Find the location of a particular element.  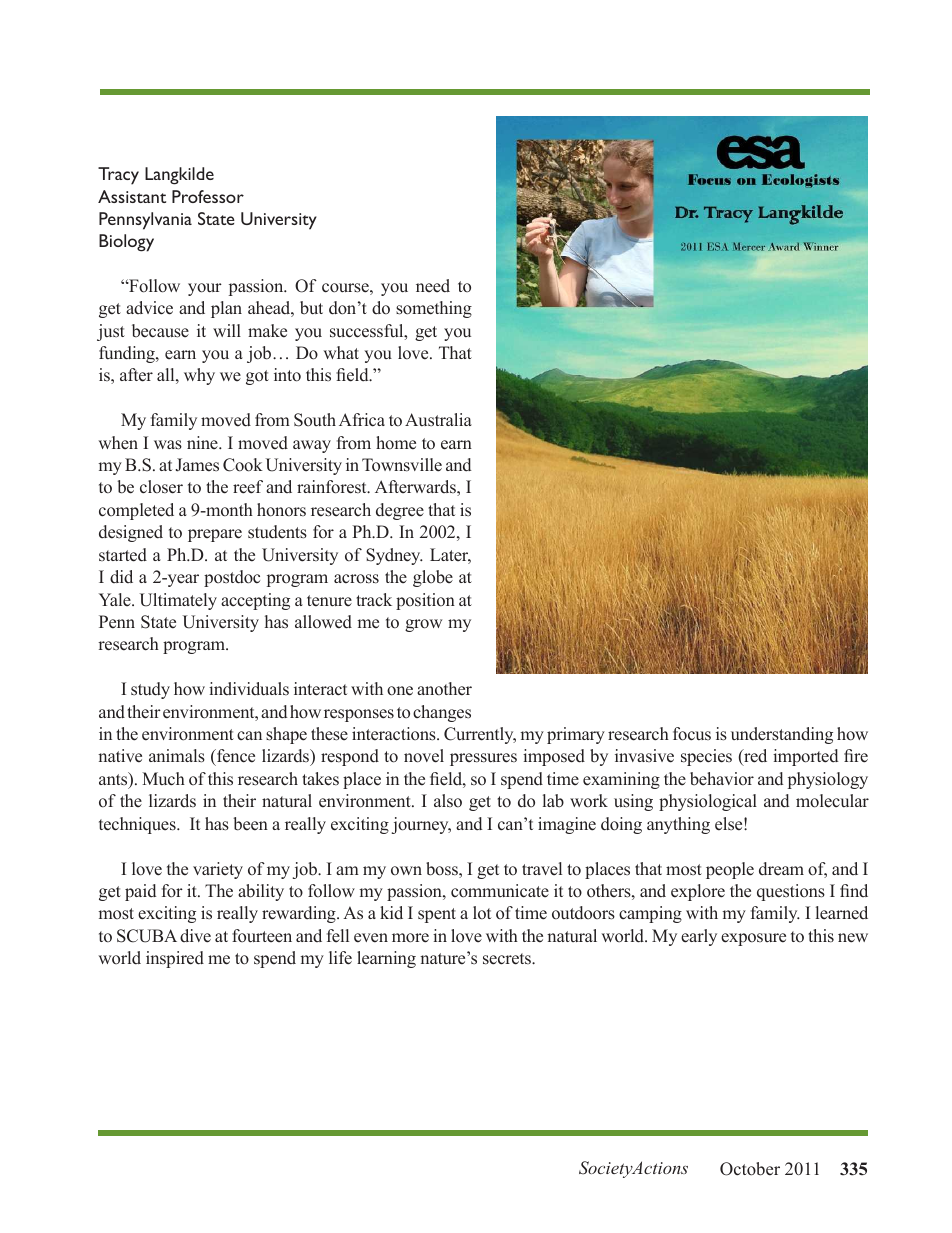

dream is located at coordinates (781, 869).
